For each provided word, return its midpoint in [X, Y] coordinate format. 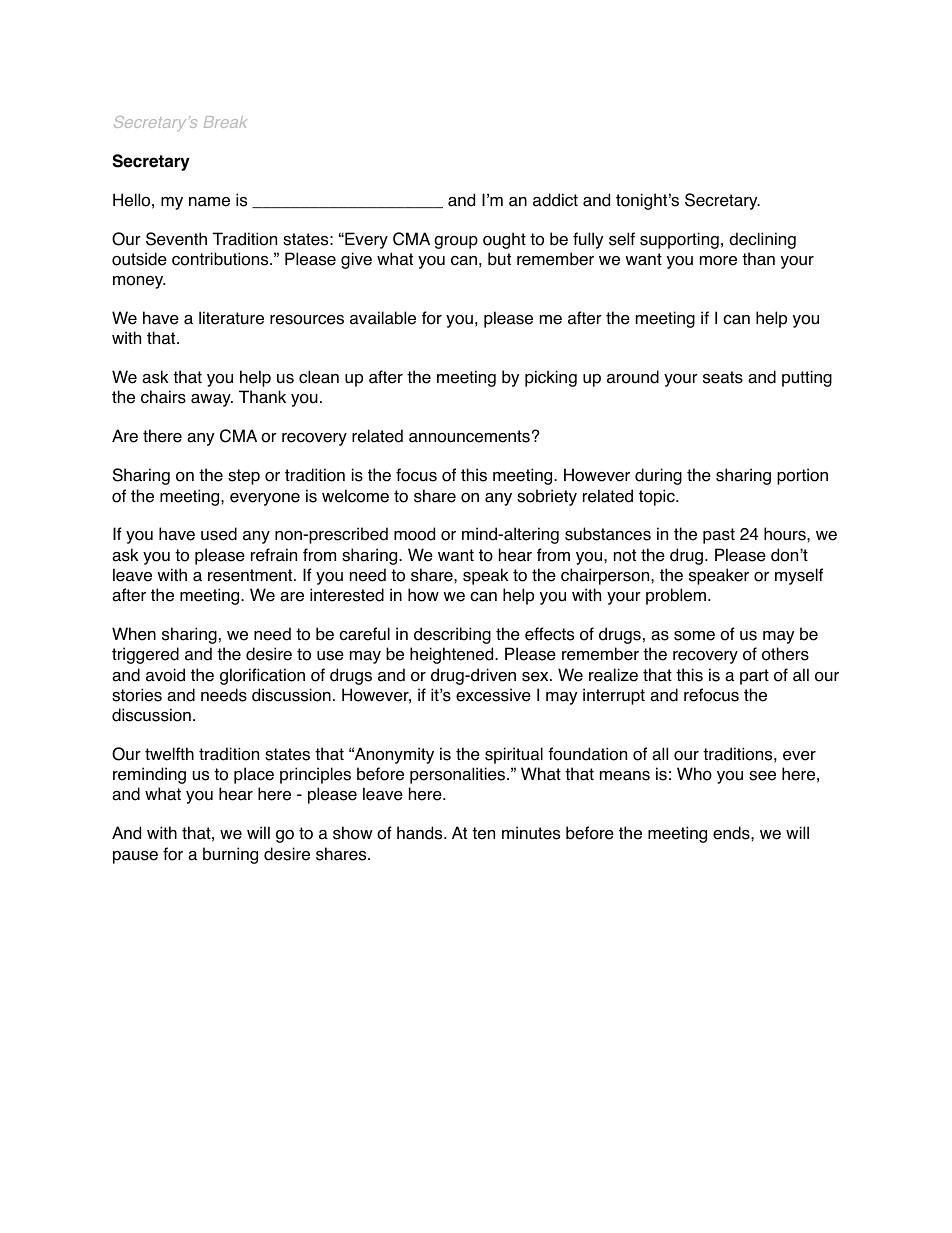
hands [421, 833]
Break [225, 122]
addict [555, 200]
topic [658, 497]
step [244, 477]
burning [230, 855]
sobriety [547, 497]
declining [762, 240]
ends [732, 833]
